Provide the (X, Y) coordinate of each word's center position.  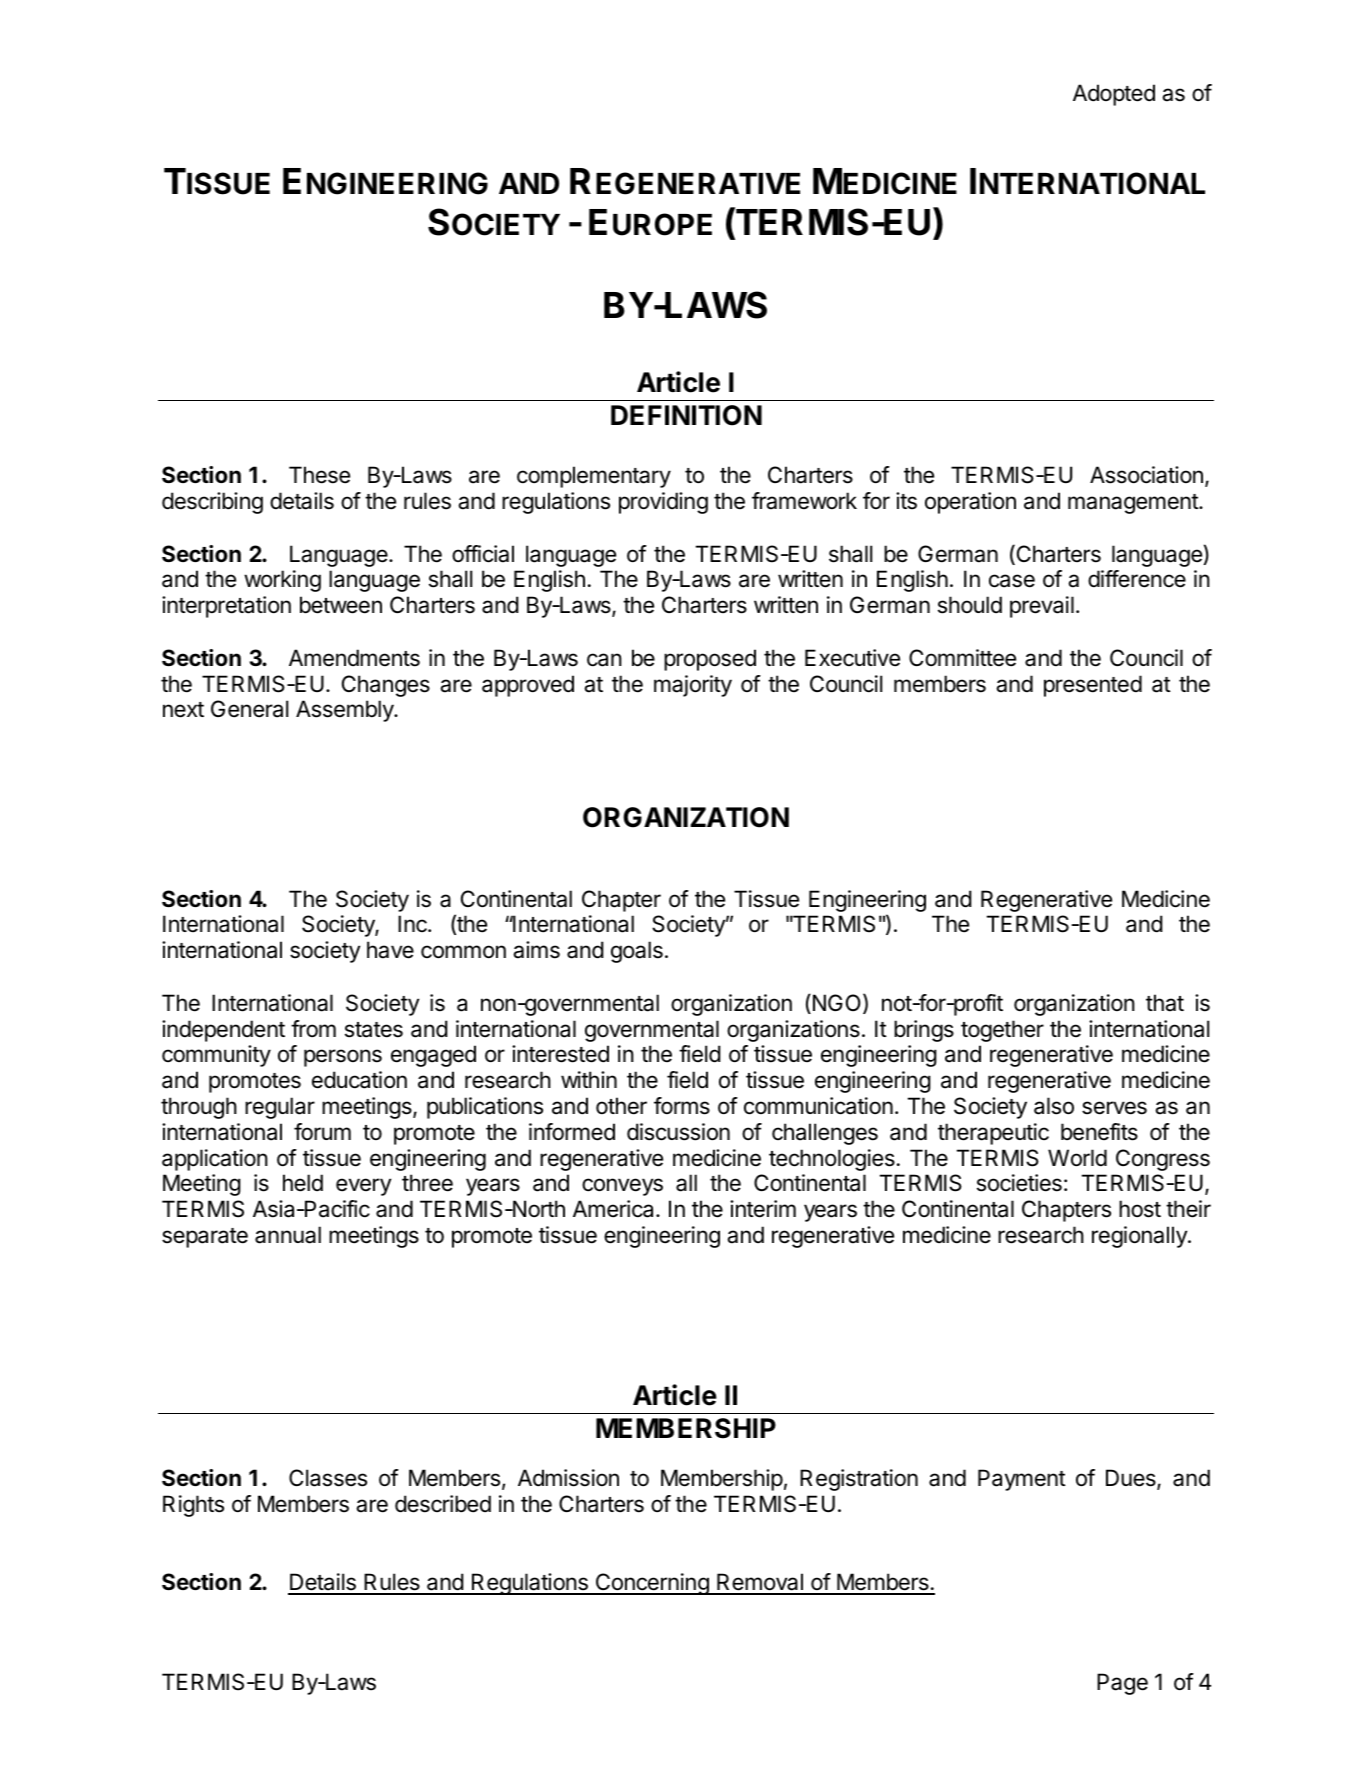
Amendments (354, 658)
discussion (678, 1132)
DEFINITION (686, 415)
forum (322, 1132)
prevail (1042, 607)
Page (1122, 1684)
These (319, 475)
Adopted (1114, 95)
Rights (193, 1506)
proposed (710, 660)
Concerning (652, 1584)
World (1077, 1158)
